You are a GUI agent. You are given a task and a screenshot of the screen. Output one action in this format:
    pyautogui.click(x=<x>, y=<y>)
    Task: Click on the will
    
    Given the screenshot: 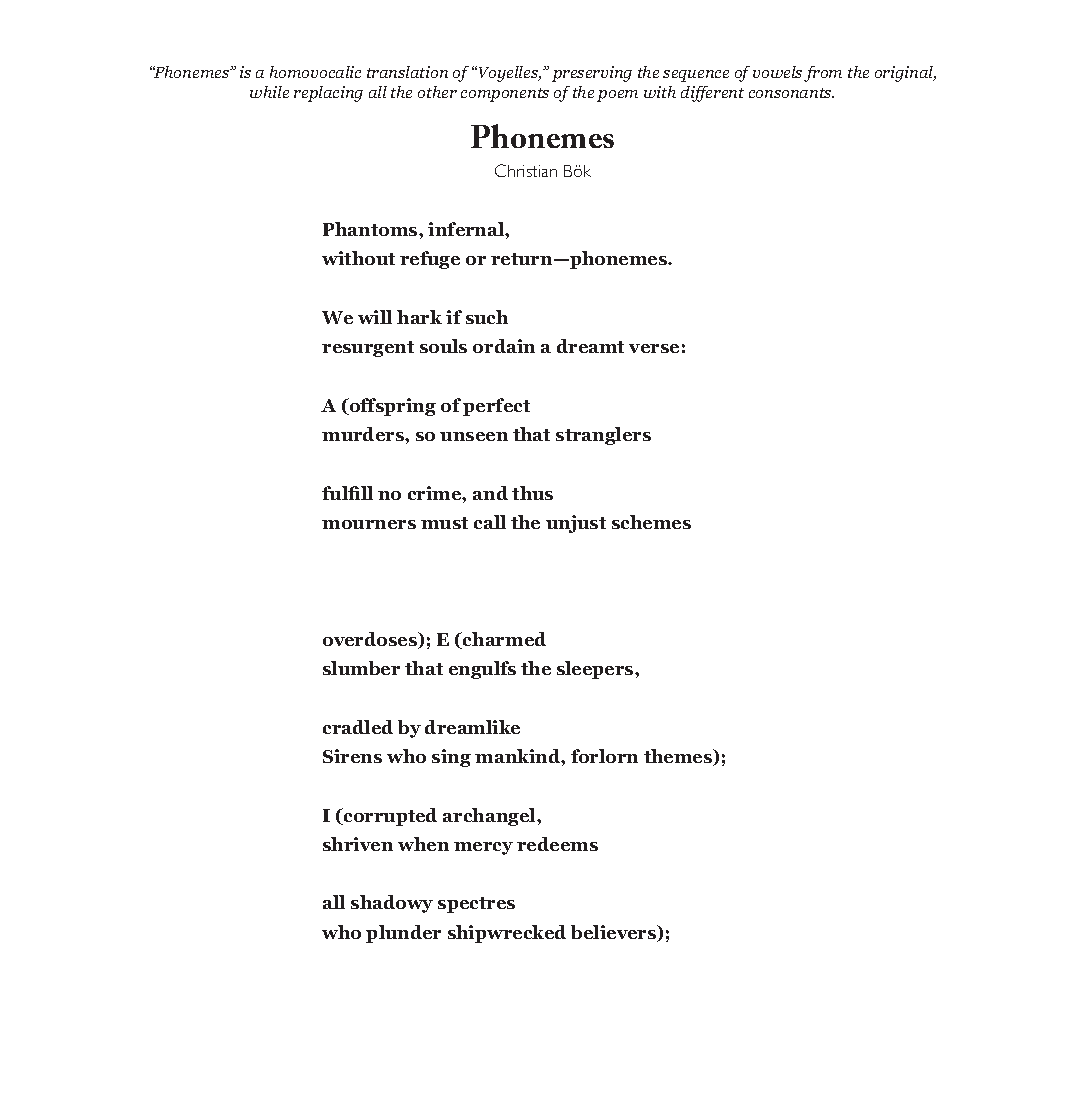 What is the action you would take?
    pyautogui.click(x=375, y=317)
